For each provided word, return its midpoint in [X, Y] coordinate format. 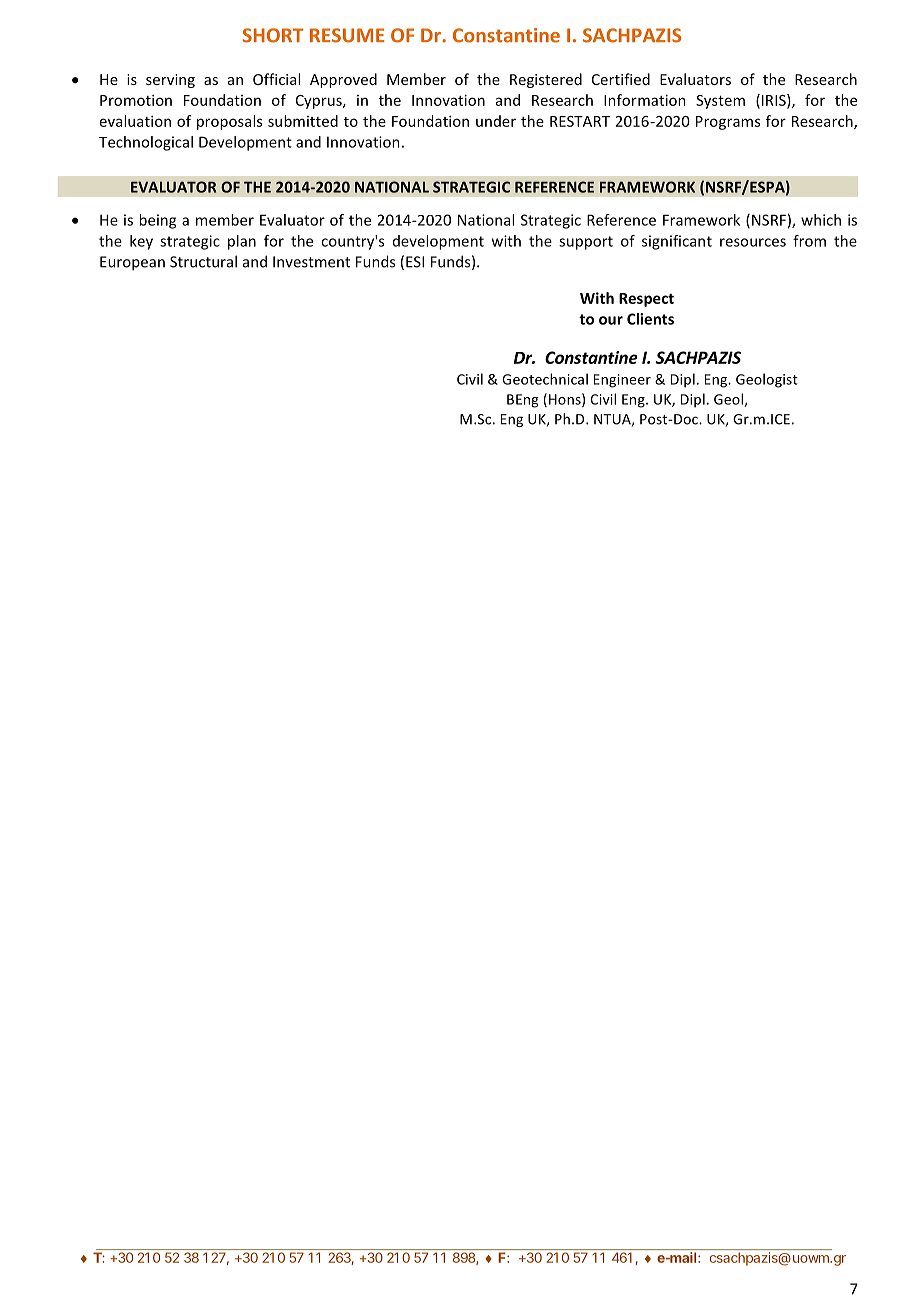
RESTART [580, 121]
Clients [650, 319]
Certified [621, 79]
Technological [146, 143]
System [720, 102]
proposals [229, 122]
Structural [203, 261]
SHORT [273, 35]
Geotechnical [545, 379]
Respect [646, 300]
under [496, 121]
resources [753, 242]
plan [242, 242]
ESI [415, 262]
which [821, 220]
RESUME [347, 35]
